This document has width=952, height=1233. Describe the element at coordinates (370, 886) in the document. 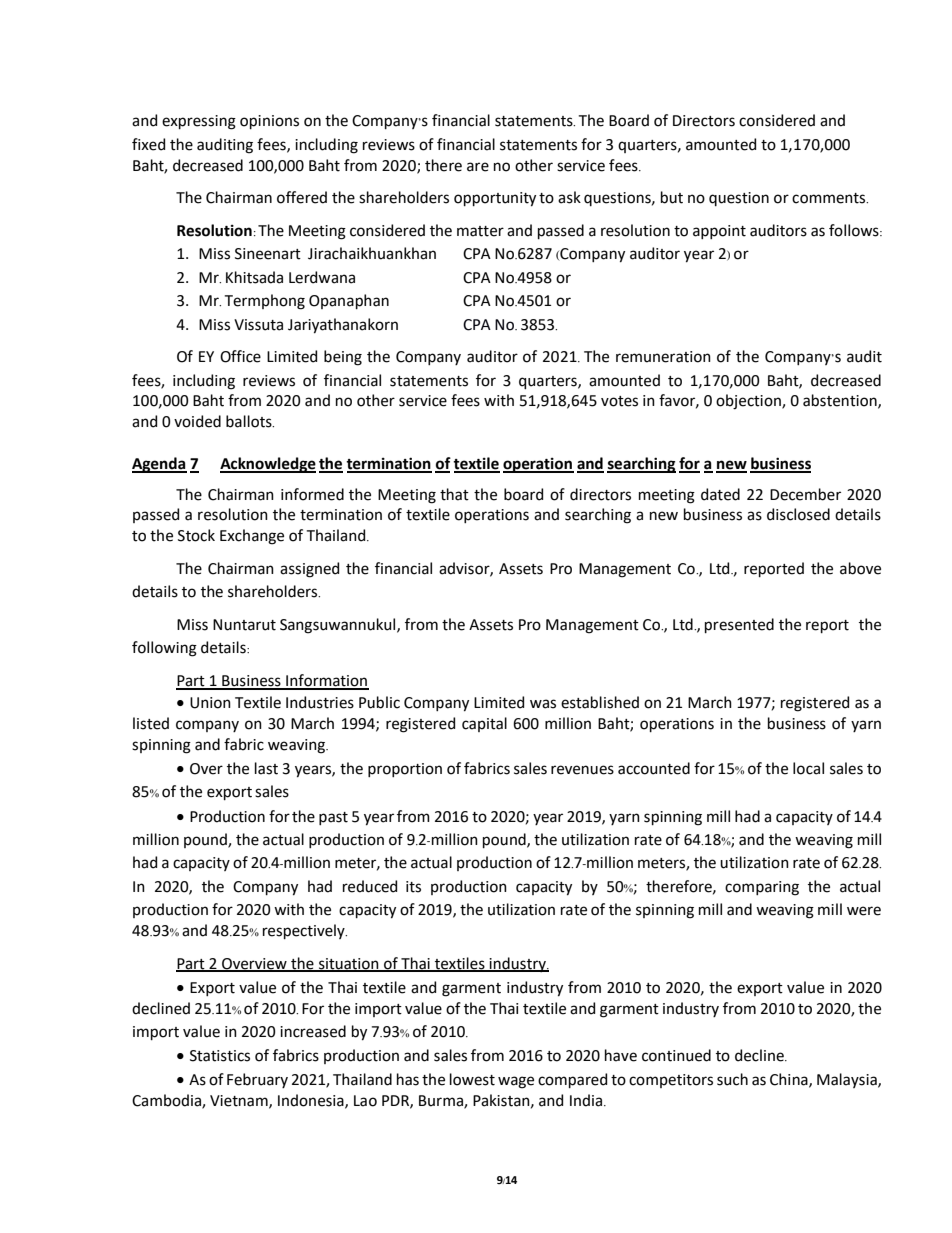

I see `reduced` at that location.
